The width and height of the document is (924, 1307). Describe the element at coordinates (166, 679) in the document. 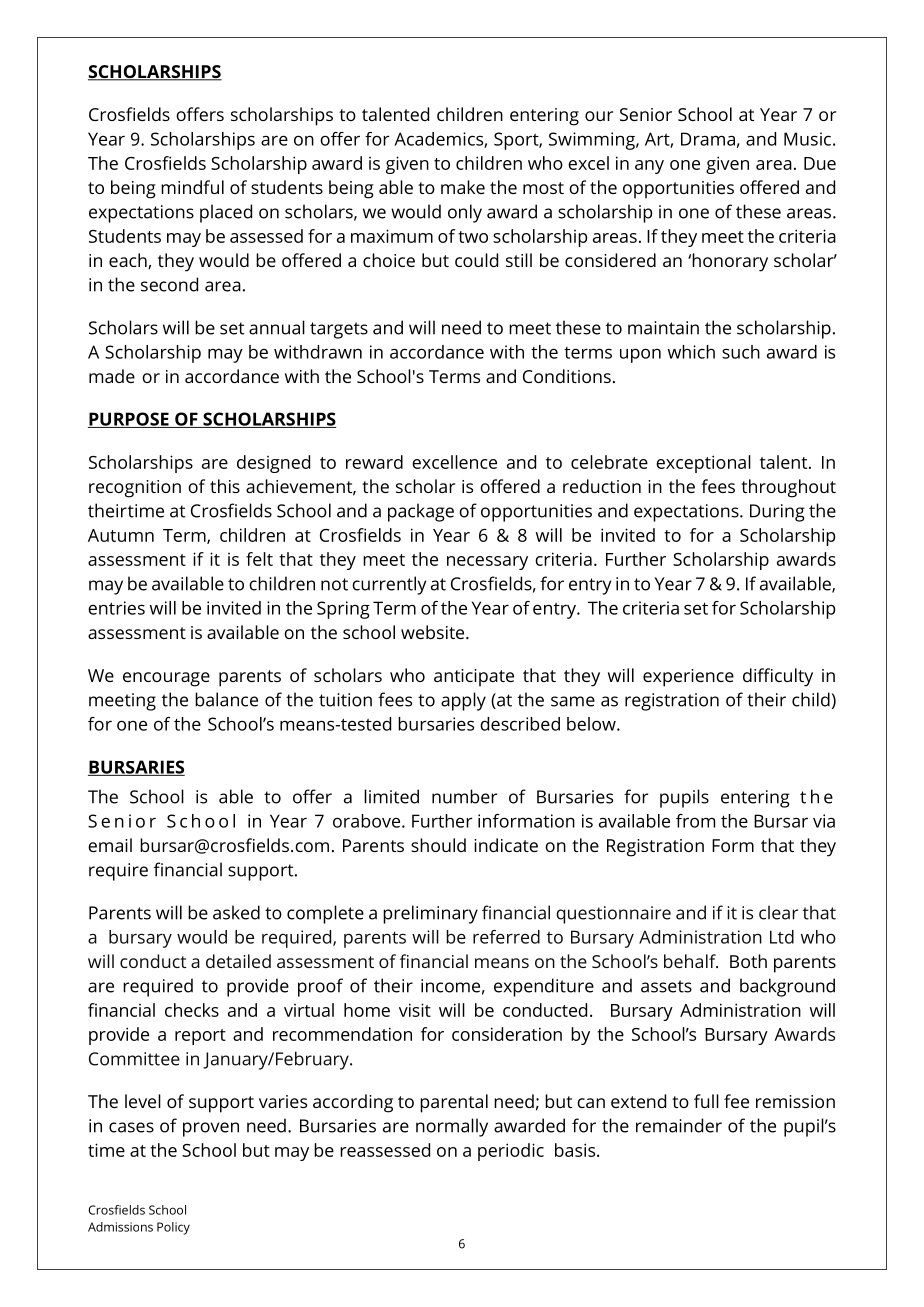

I see `encourage` at that location.
